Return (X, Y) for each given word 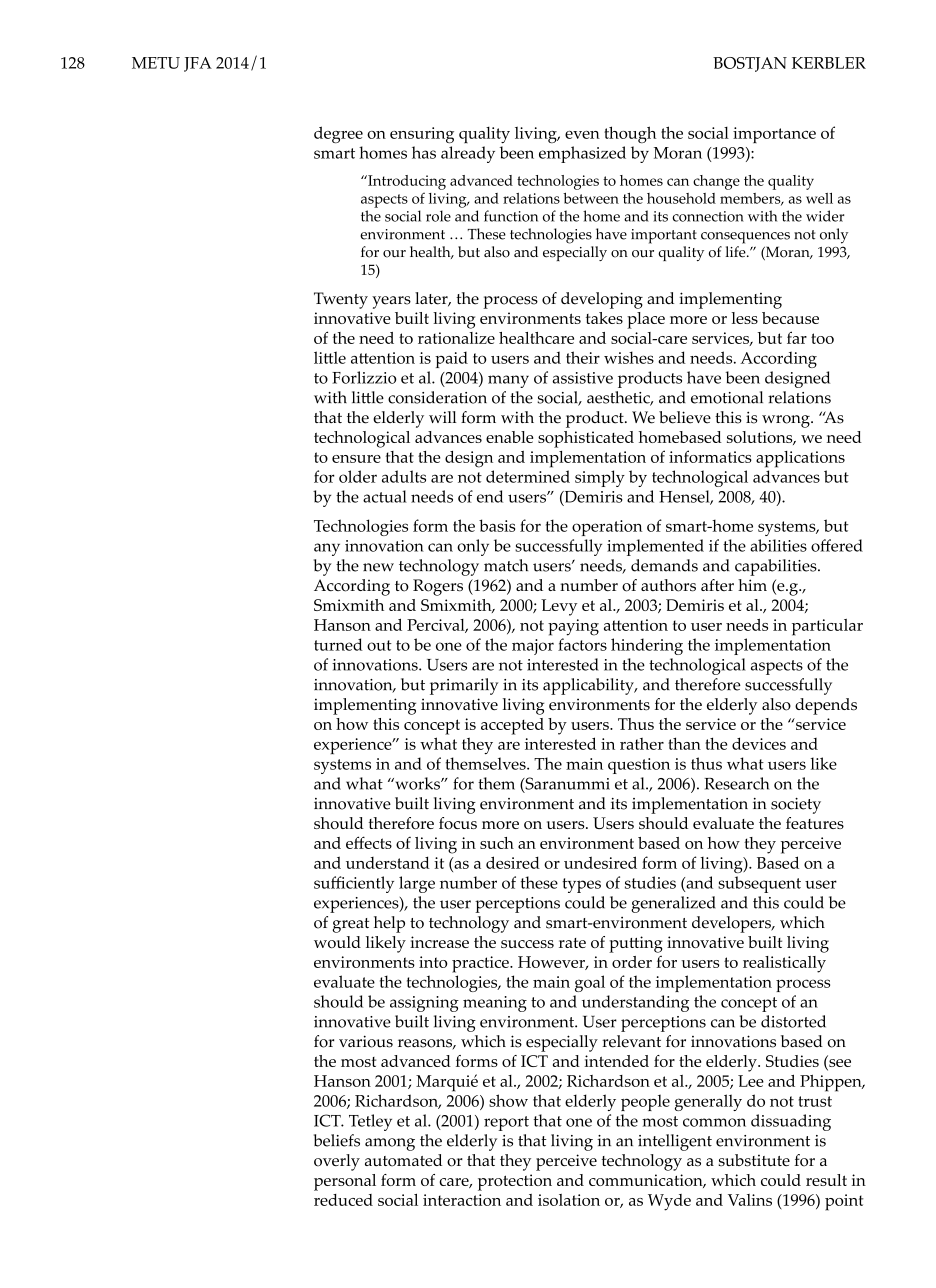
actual (385, 496)
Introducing (406, 182)
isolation (569, 1200)
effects (369, 842)
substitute (754, 1160)
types (582, 885)
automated (403, 1160)
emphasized (582, 154)
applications (800, 459)
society (796, 806)
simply (600, 478)
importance (774, 135)
